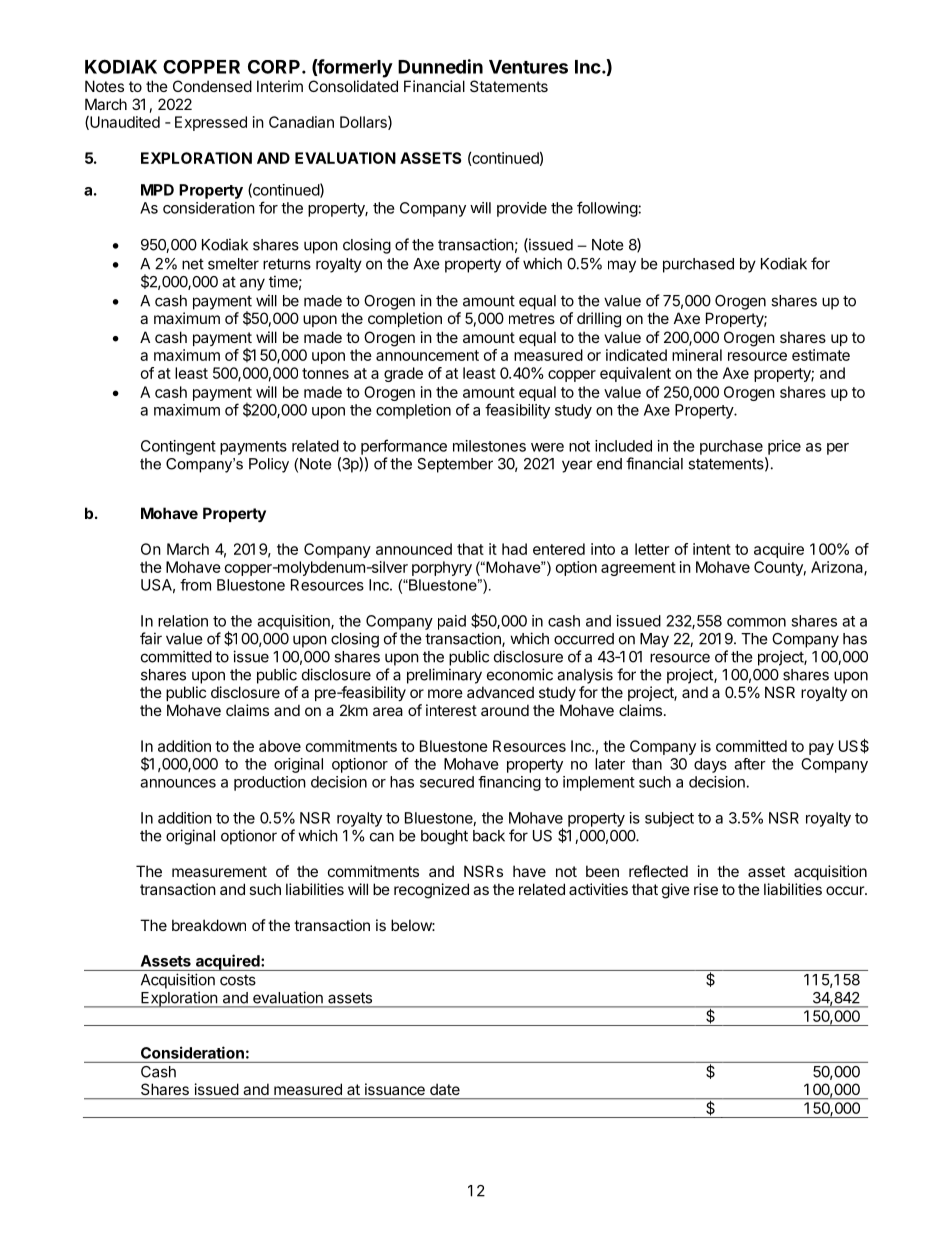  Describe the element at coordinates (607, 209) in the page. I see `following` at that location.
